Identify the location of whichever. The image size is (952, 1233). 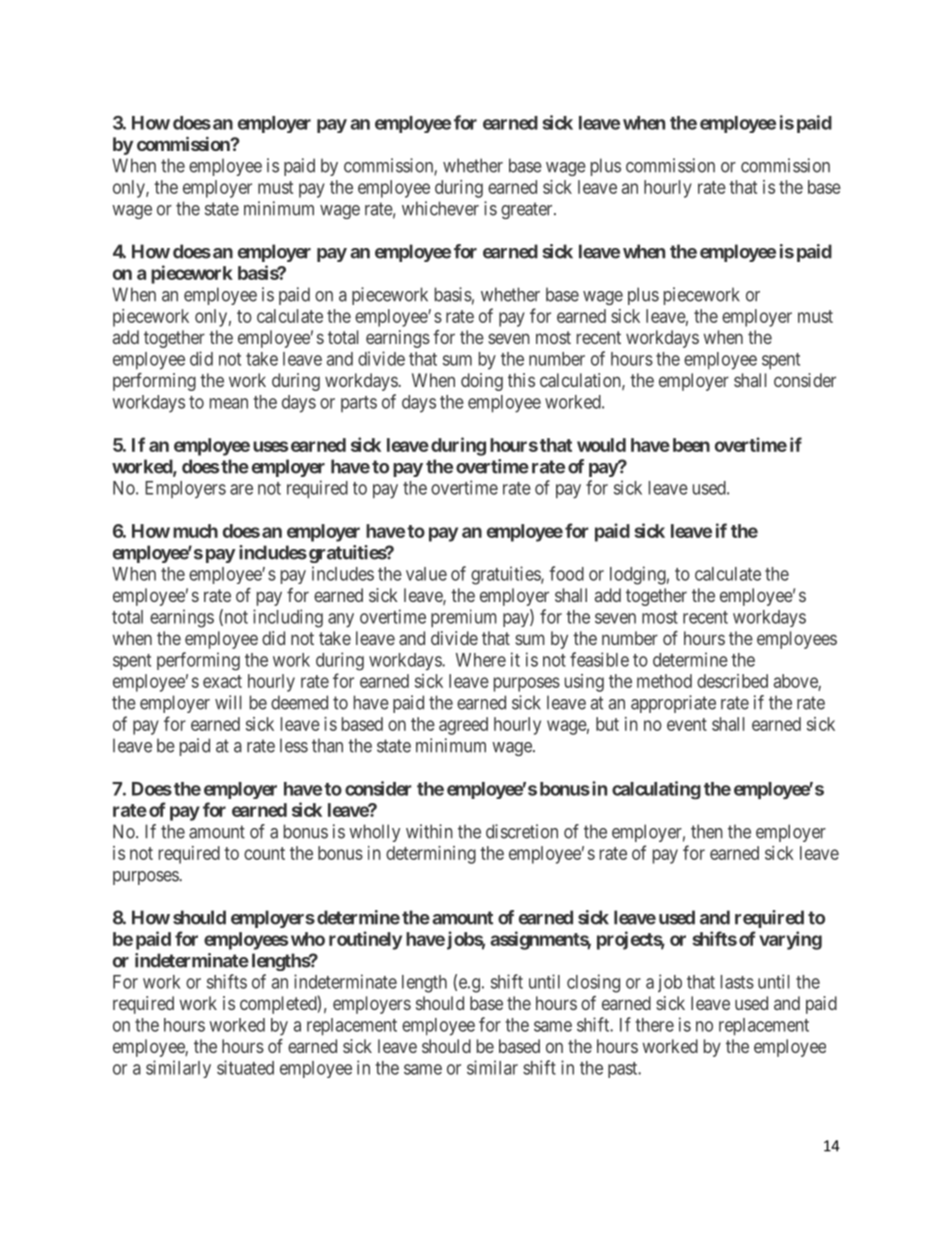
(440, 208).
